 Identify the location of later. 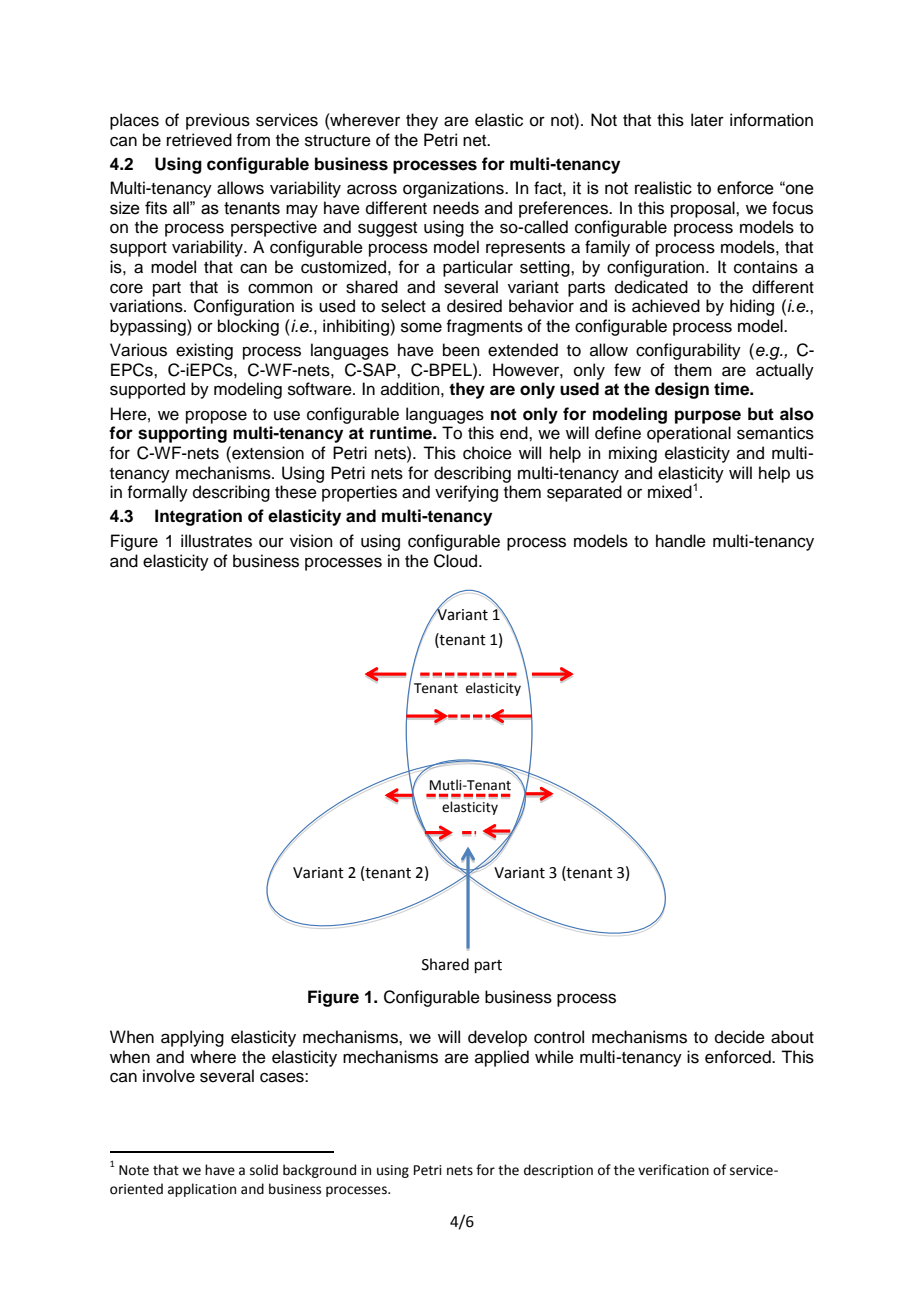
(707, 120).
